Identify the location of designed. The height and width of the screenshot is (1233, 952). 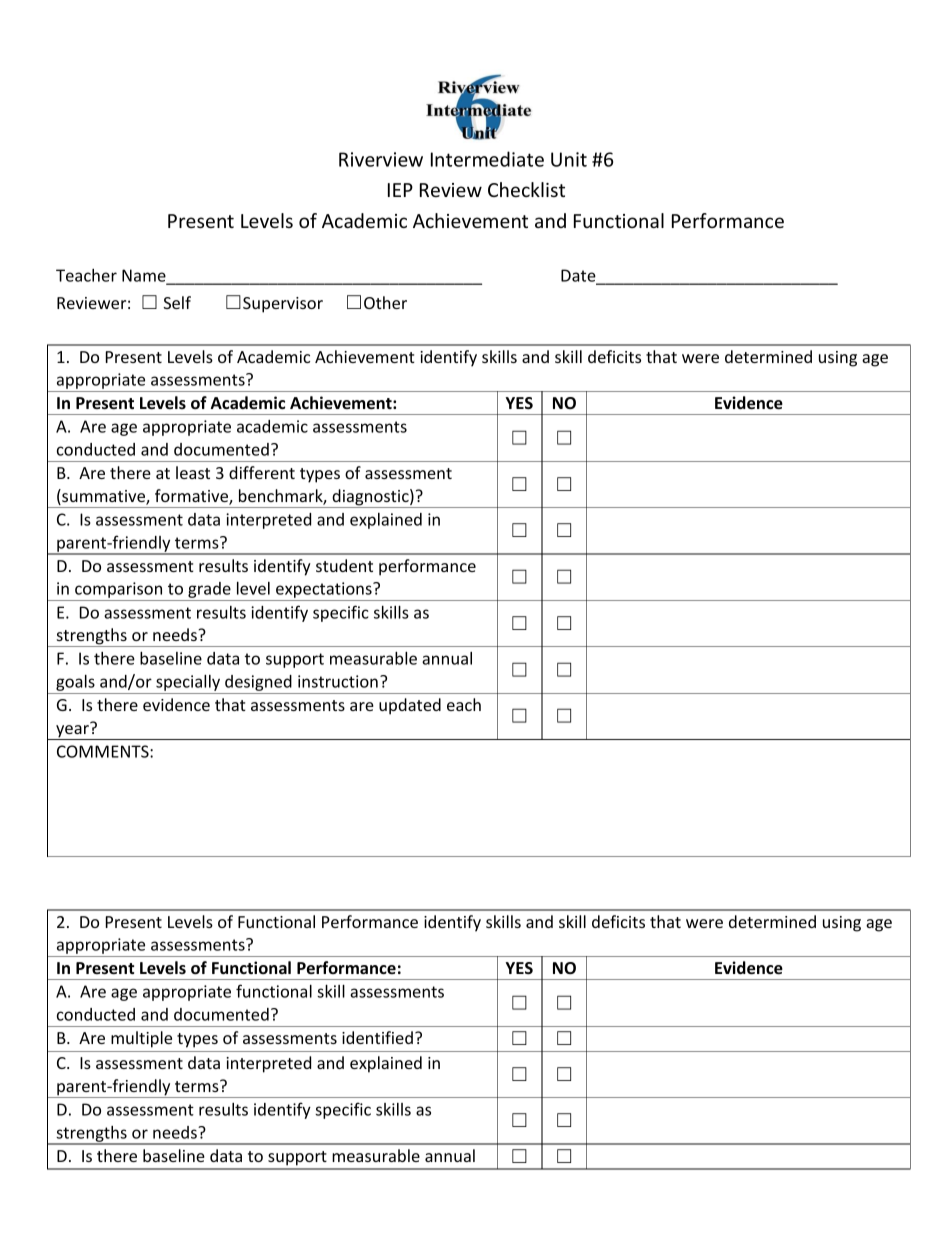
(258, 684).
